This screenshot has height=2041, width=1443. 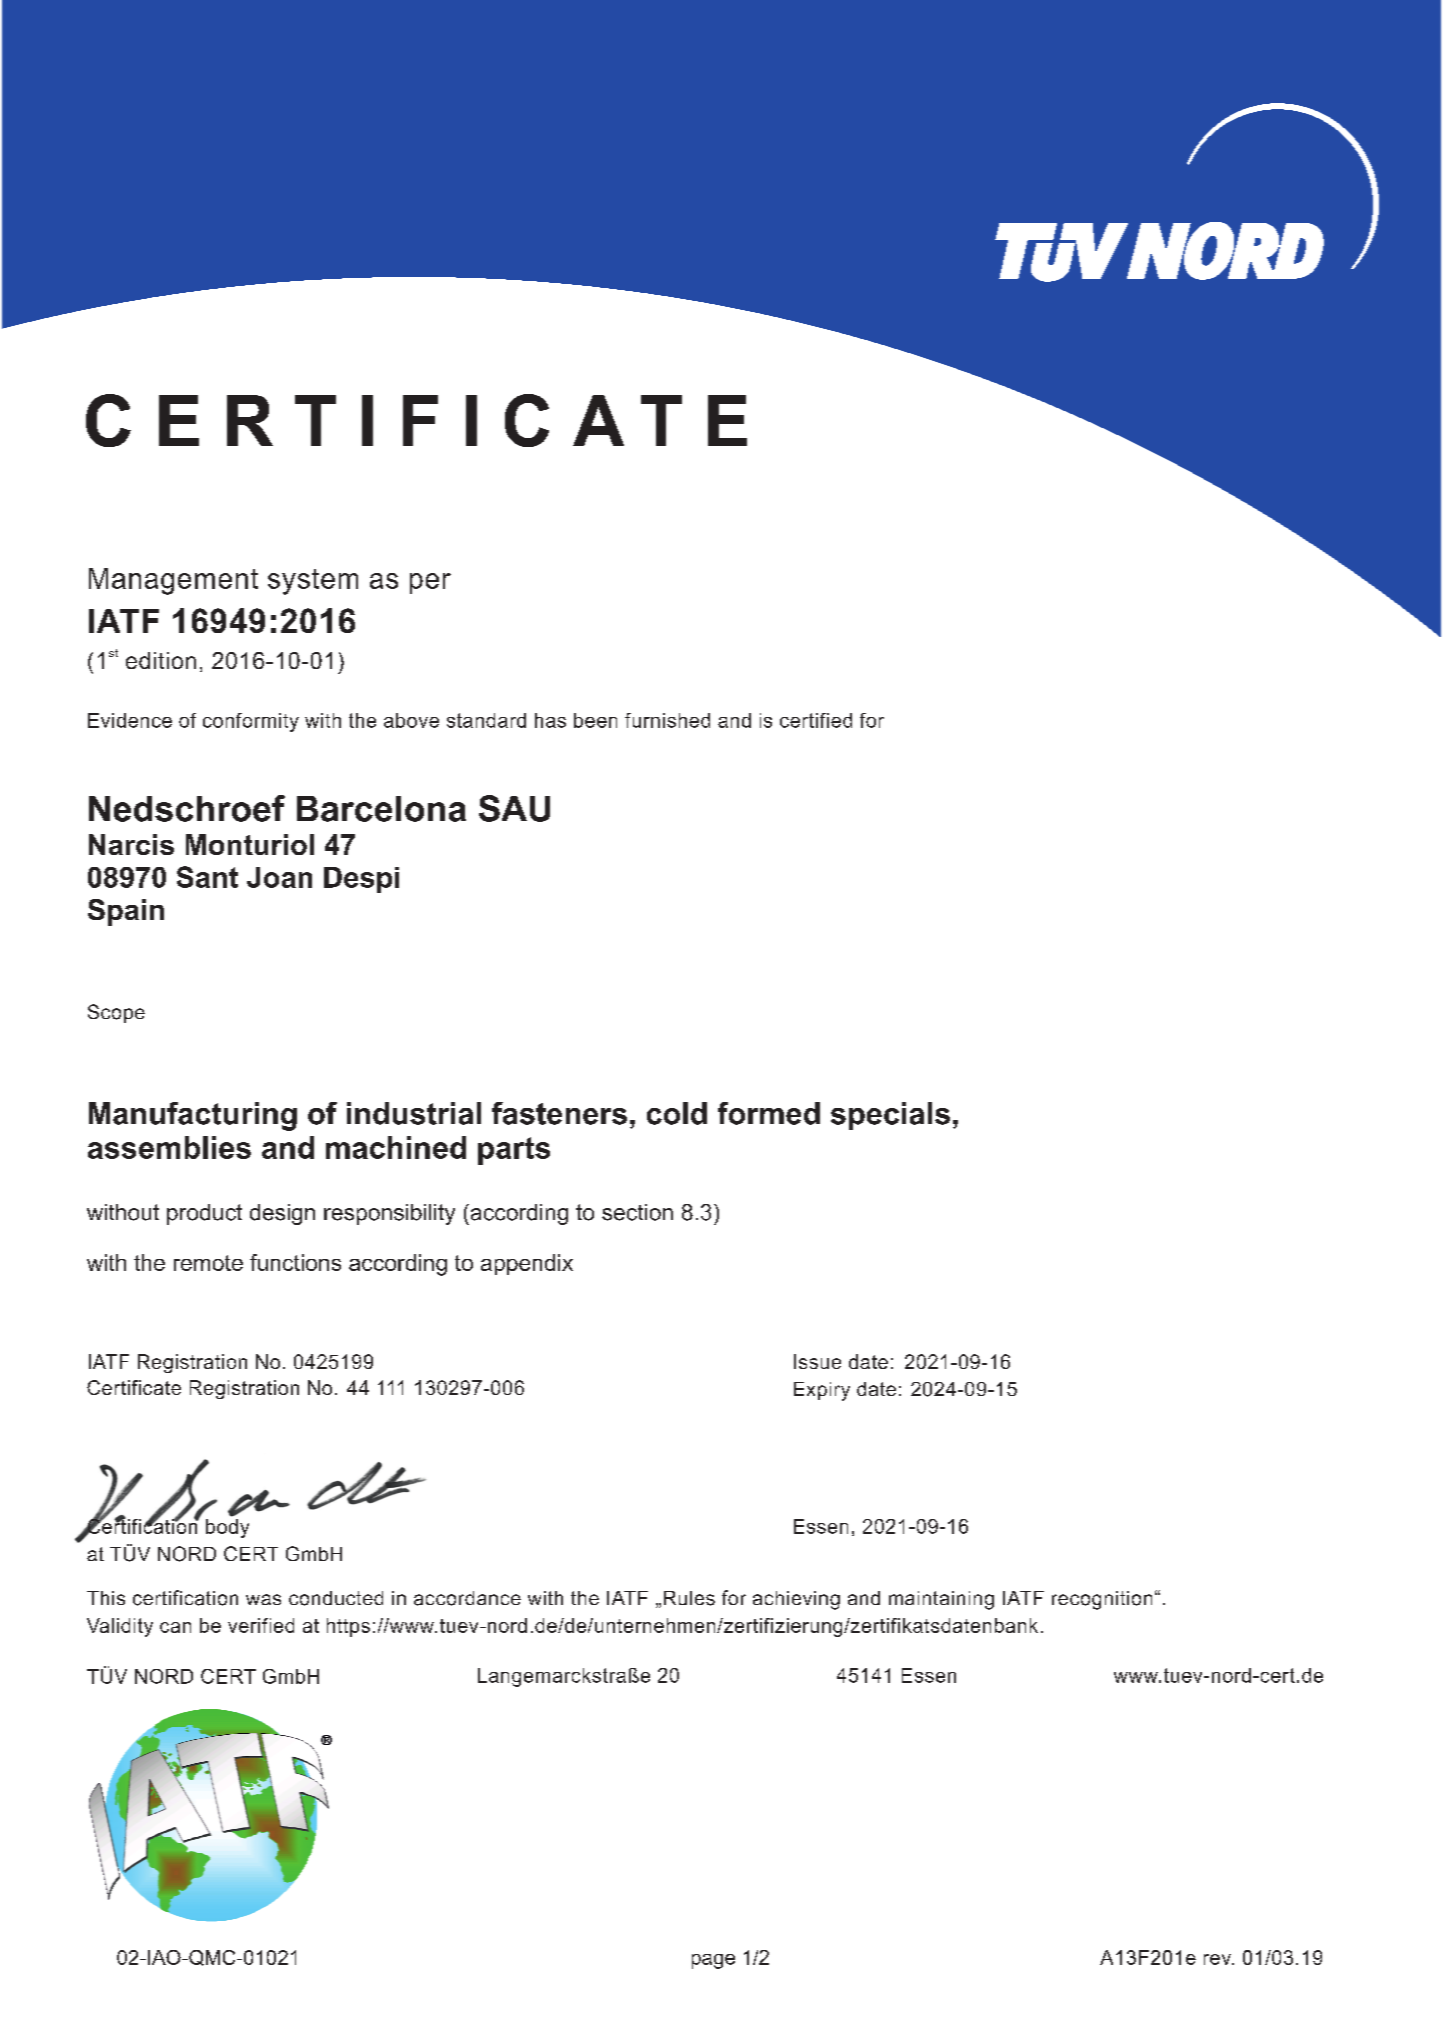 What do you see at coordinates (173, 581) in the screenshot?
I see `Management` at bounding box center [173, 581].
